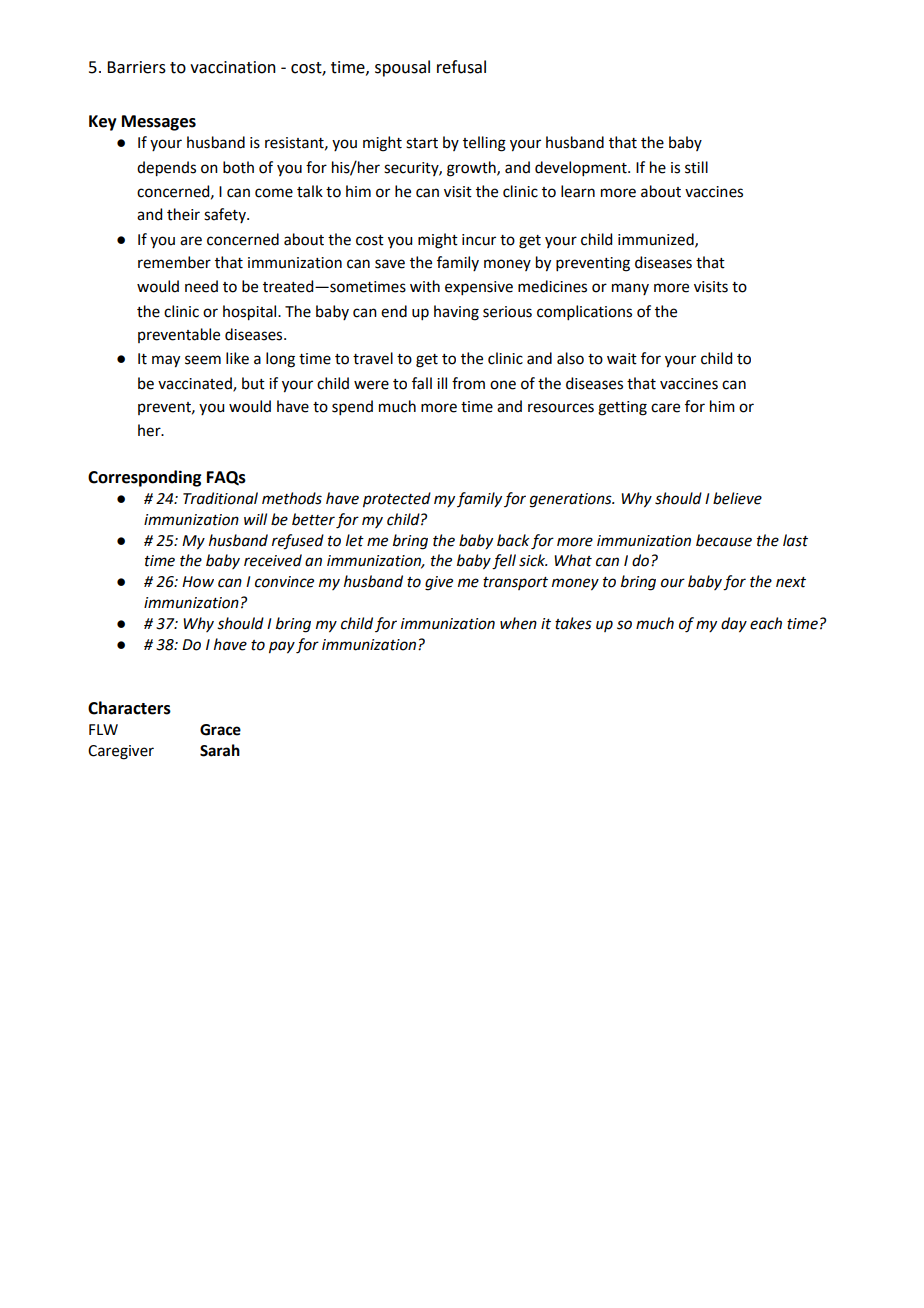 The width and height of the page is (924, 1308). What do you see at coordinates (220, 730) in the page?
I see `Grace` at bounding box center [220, 730].
